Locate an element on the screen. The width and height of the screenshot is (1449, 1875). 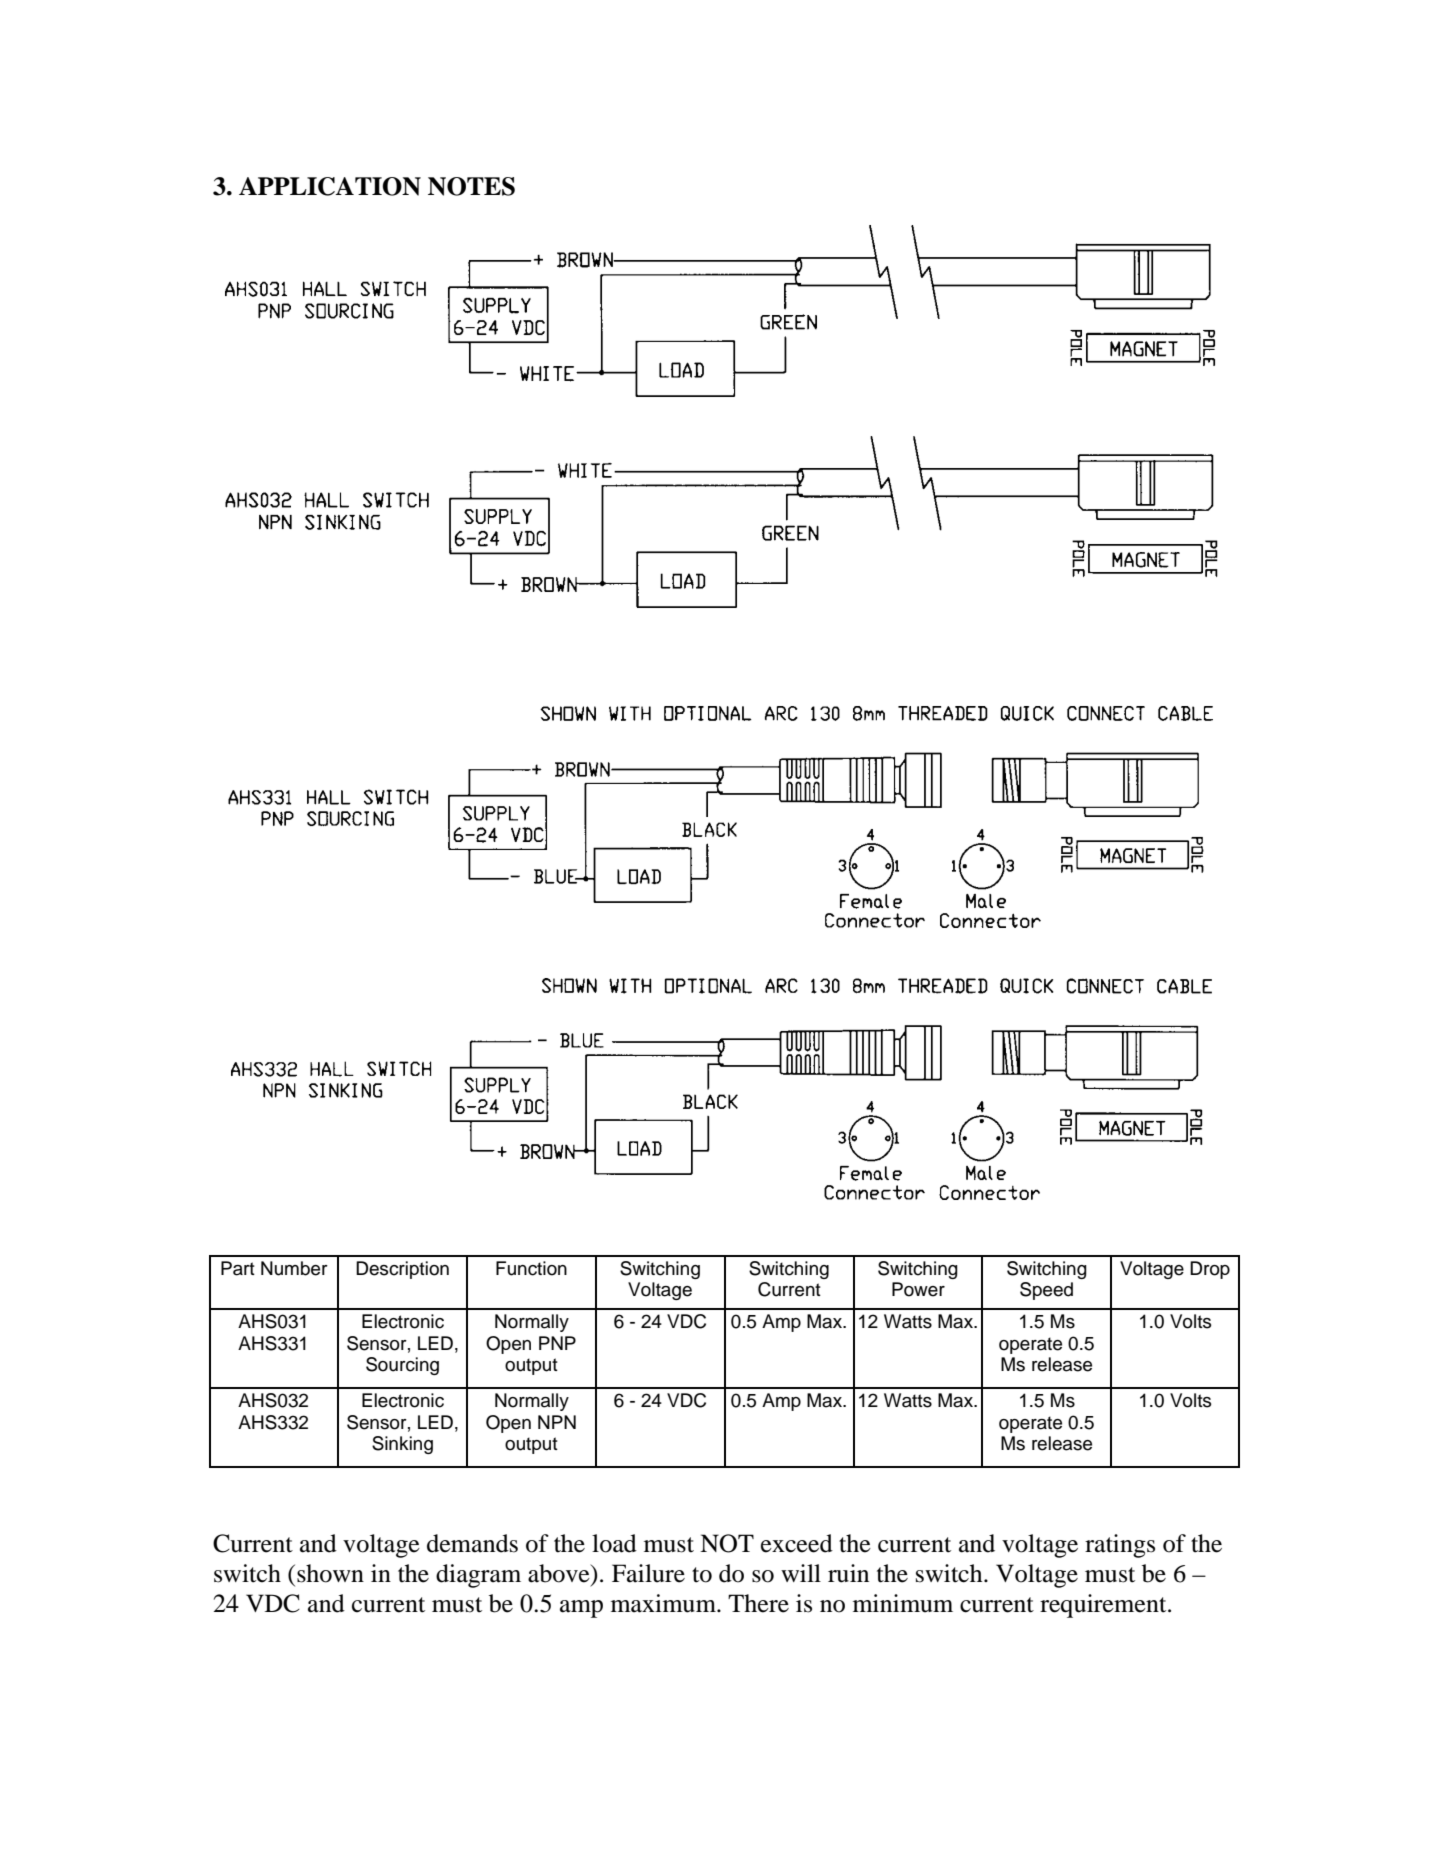
Number is located at coordinates (294, 1268).
